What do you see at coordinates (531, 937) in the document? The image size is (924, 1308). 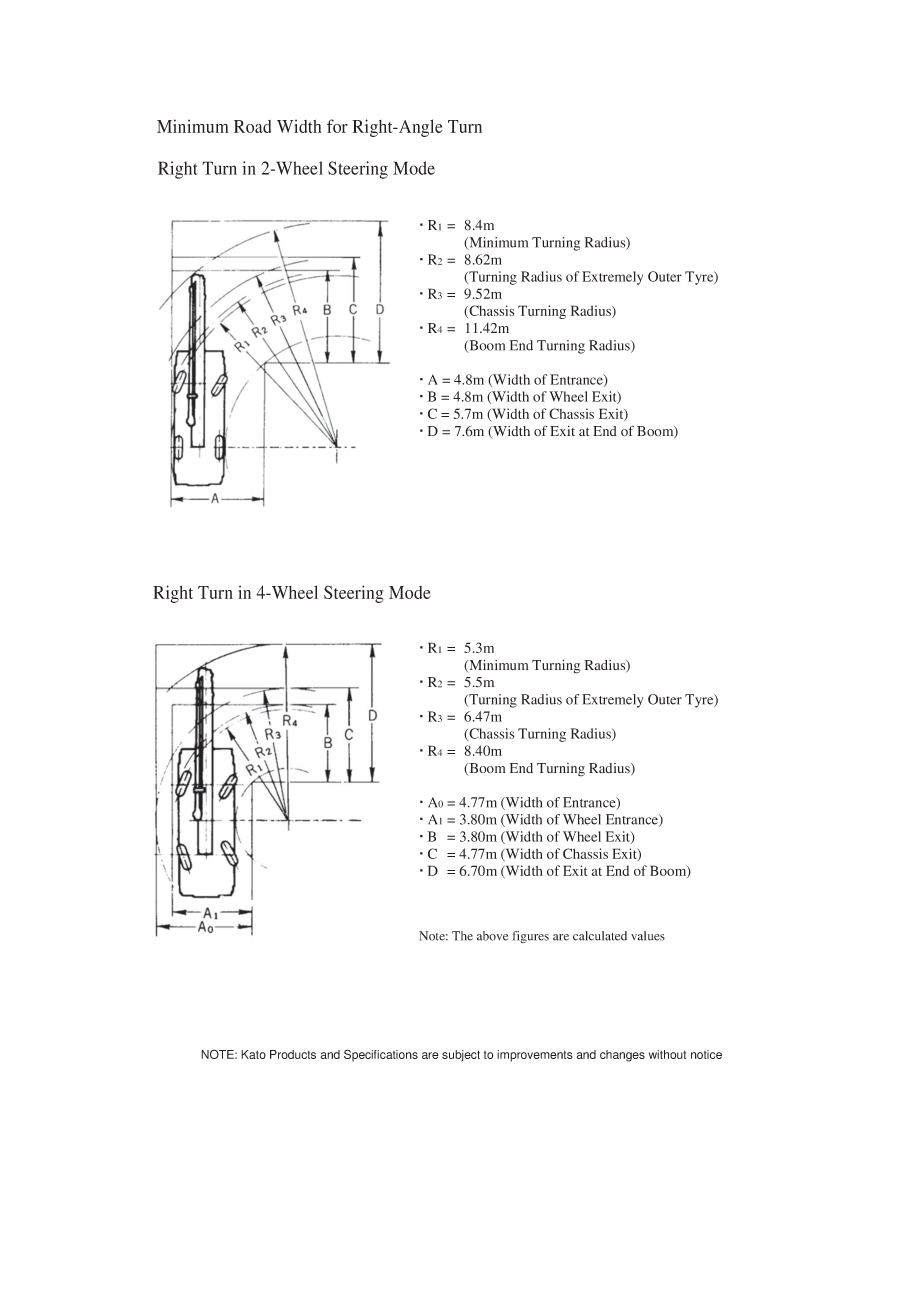 I see `figures` at bounding box center [531, 937].
